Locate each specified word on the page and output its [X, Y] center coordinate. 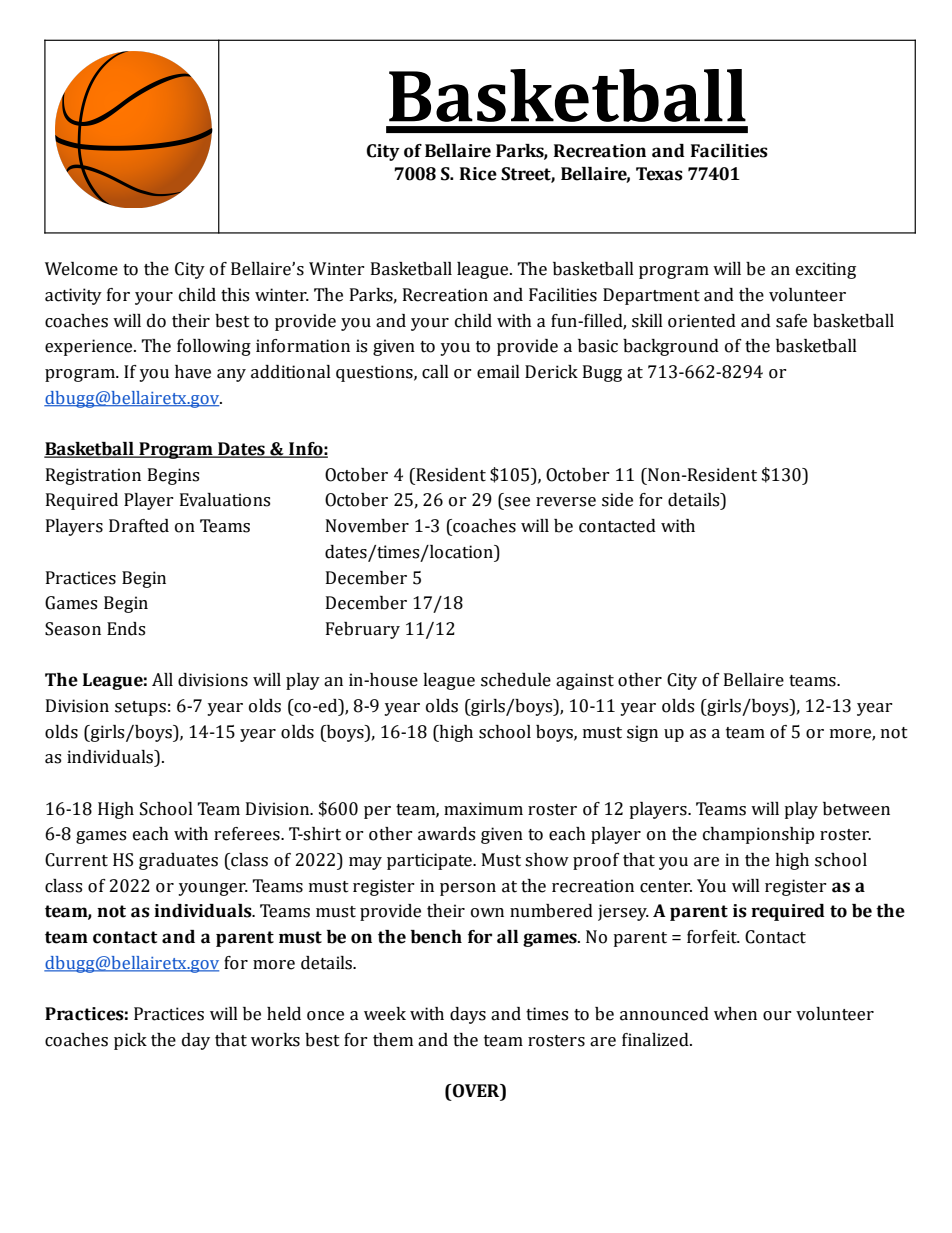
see [517, 502]
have [193, 372]
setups [140, 708]
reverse [566, 502]
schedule [516, 680]
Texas [659, 174]
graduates [178, 861]
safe [791, 321]
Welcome [81, 269]
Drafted [139, 526]
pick [130, 1041]
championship [759, 835]
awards [446, 834]
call [435, 372]
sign [642, 733]
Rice [478, 174]
